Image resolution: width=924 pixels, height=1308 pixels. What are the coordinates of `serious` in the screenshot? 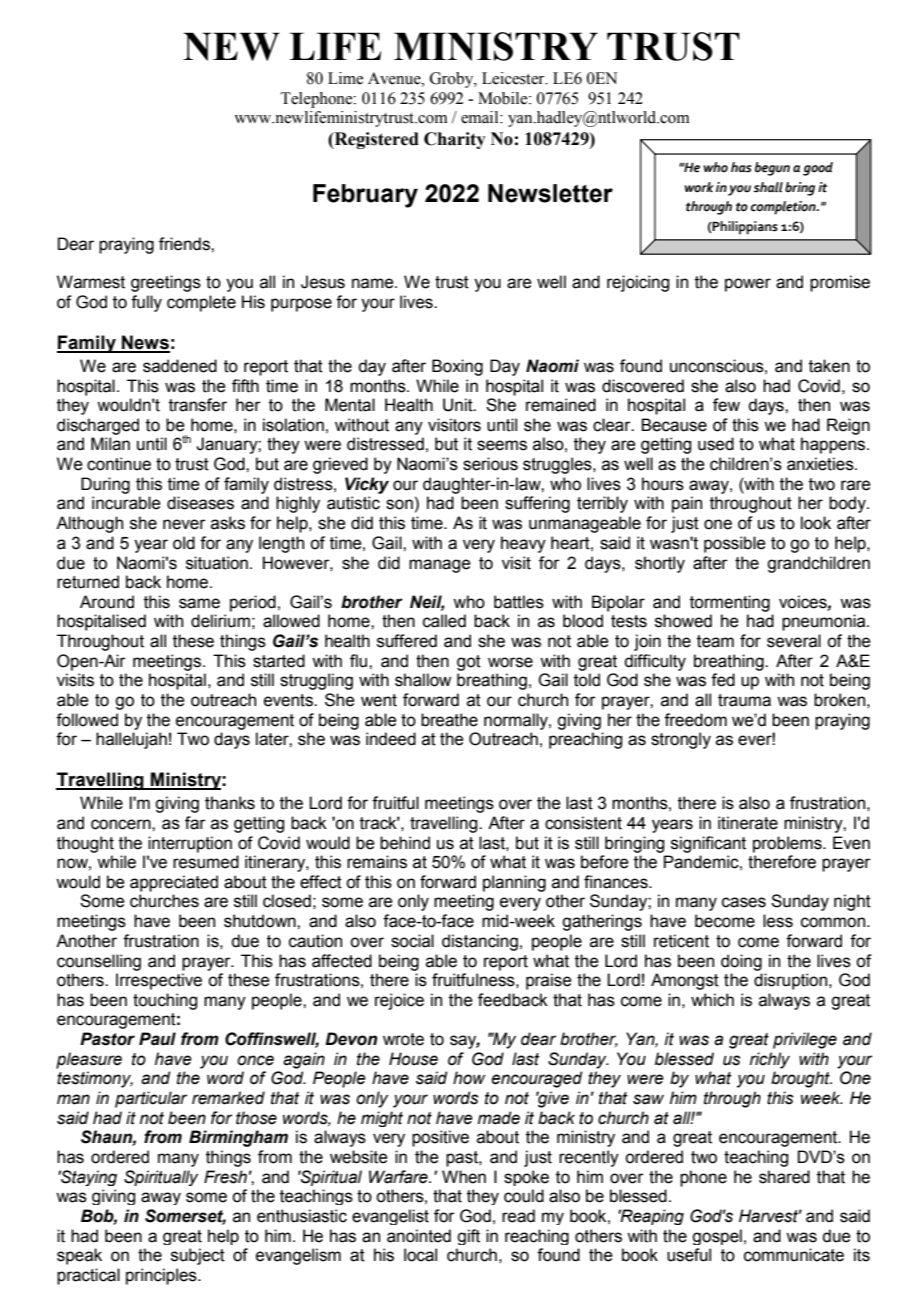 It's located at (490, 464).
